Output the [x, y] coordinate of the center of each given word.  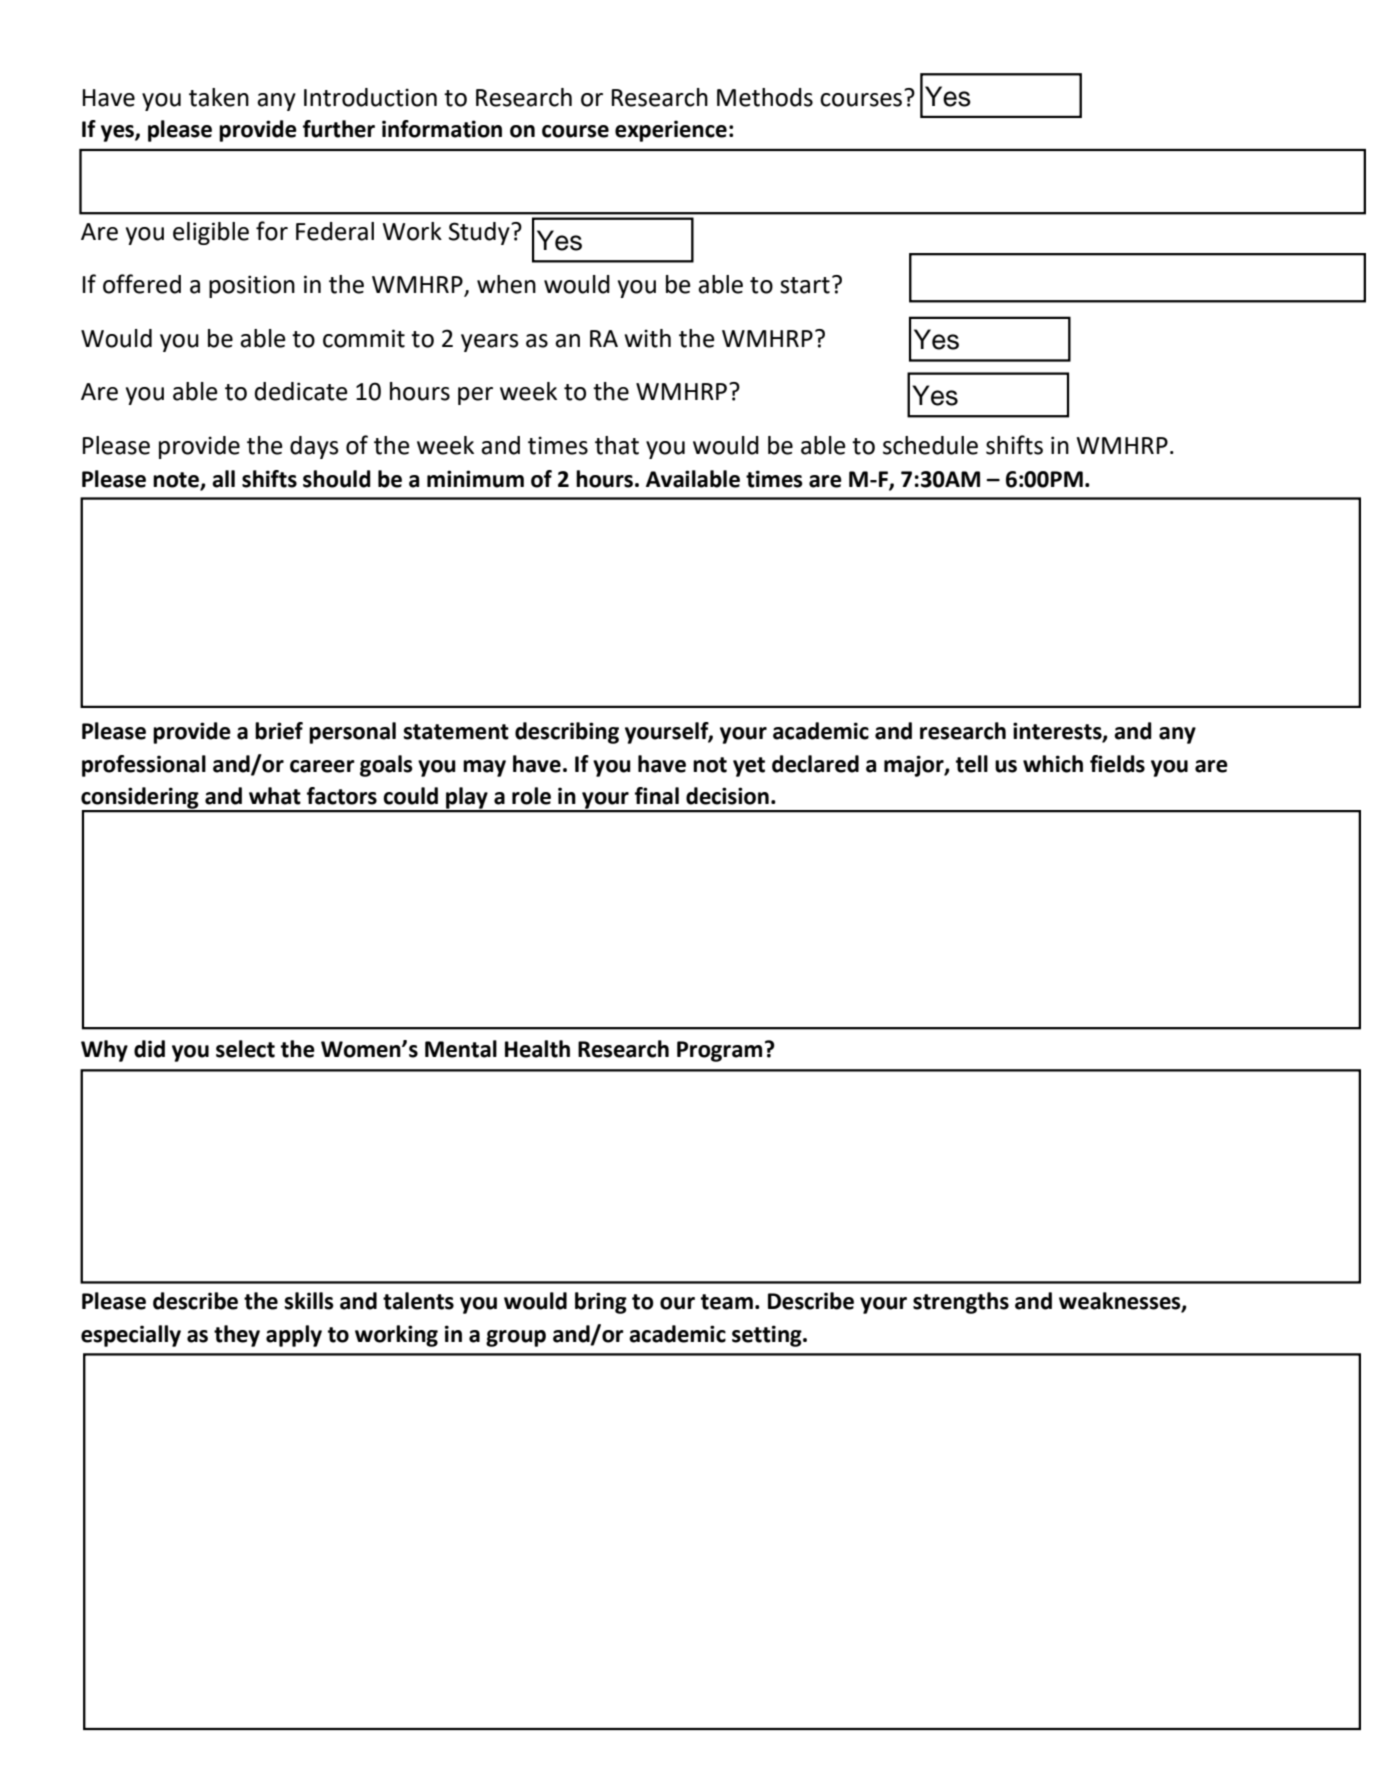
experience [671, 131]
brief [279, 731]
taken [219, 97]
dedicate [301, 391]
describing [567, 733]
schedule [930, 445]
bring [601, 1303]
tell [972, 764]
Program [719, 1051]
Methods [765, 97]
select [245, 1049]
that [617, 445]
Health [537, 1049]
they [237, 1336]
